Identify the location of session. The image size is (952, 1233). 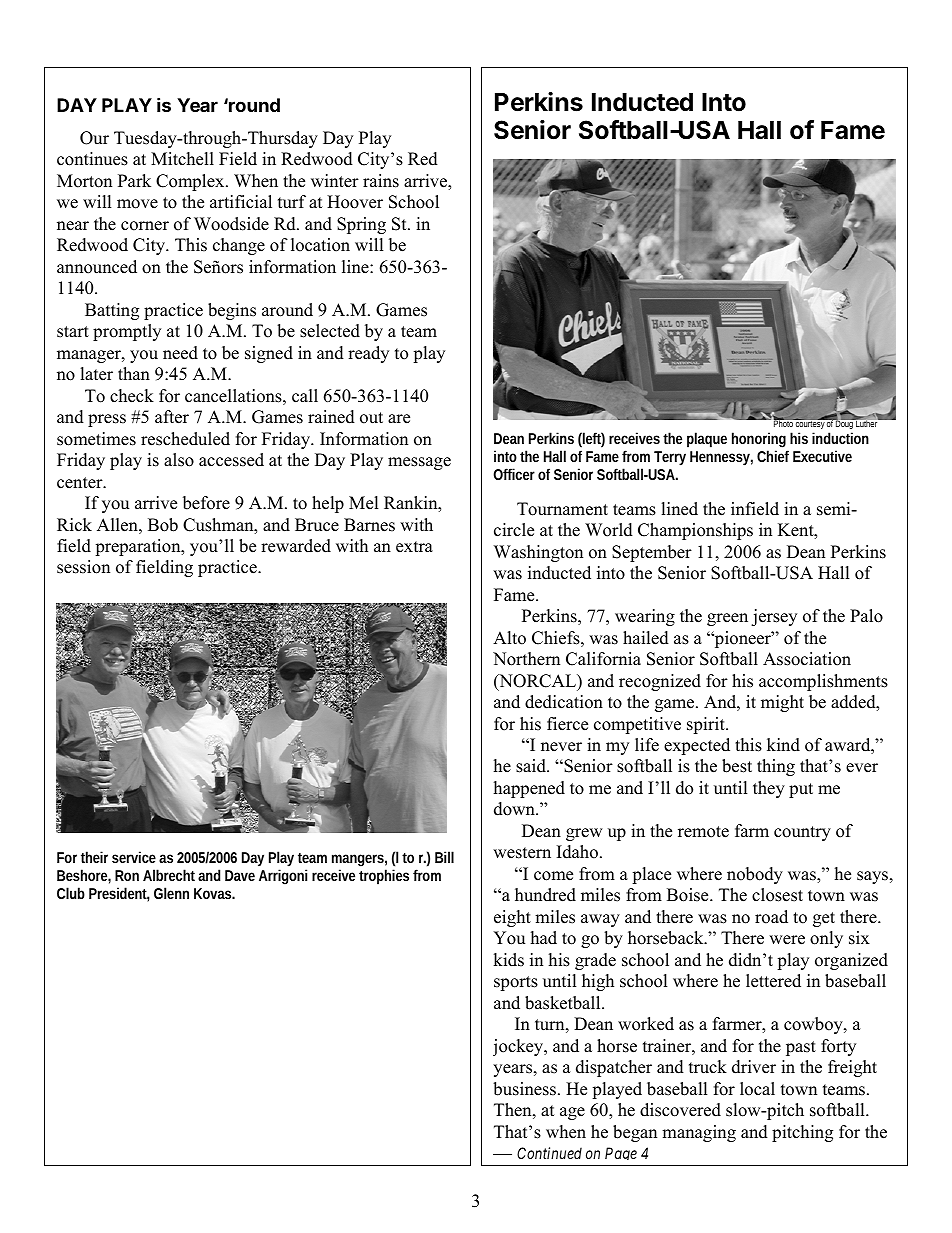
(83, 567).
